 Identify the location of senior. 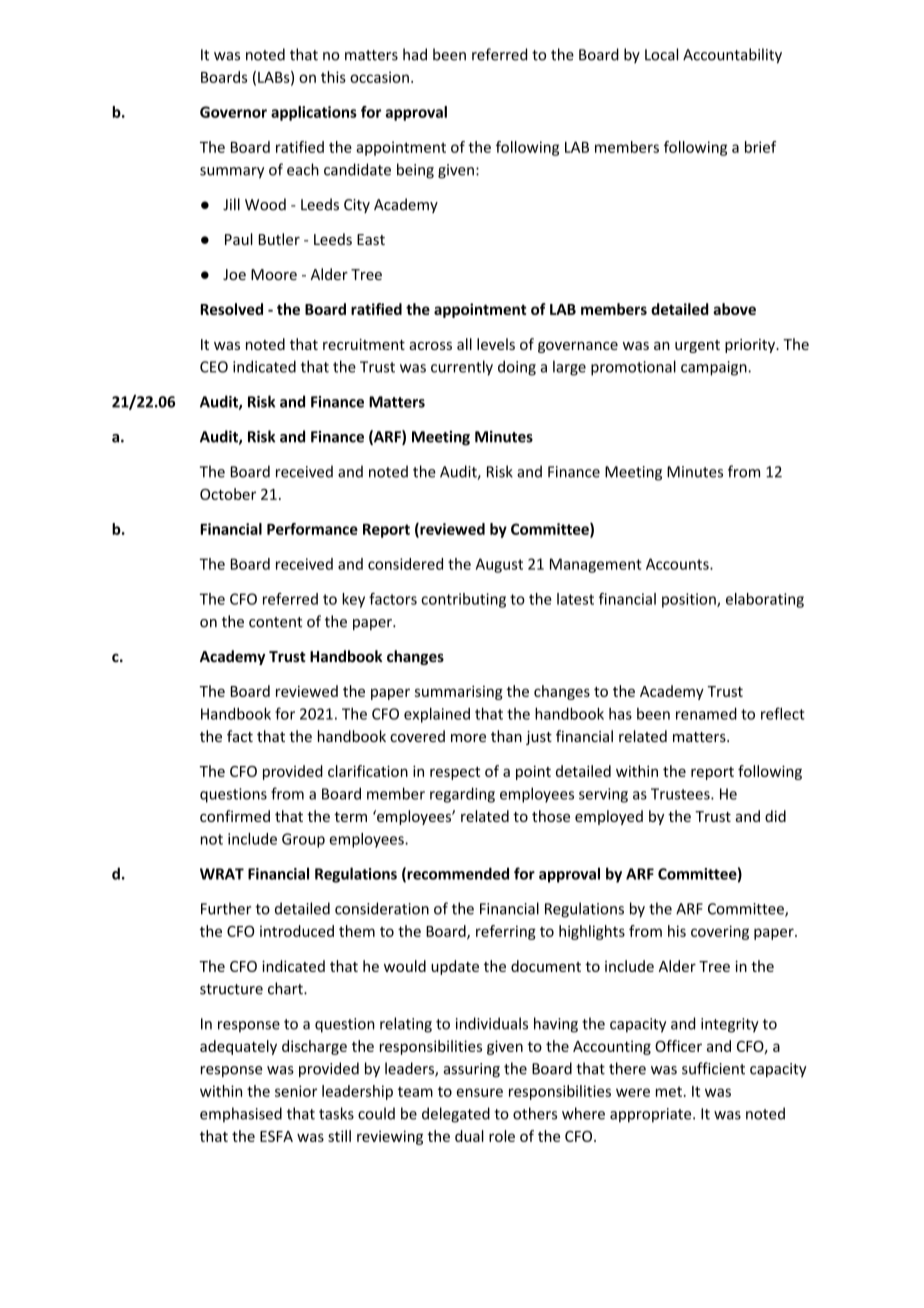
(296, 1091).
